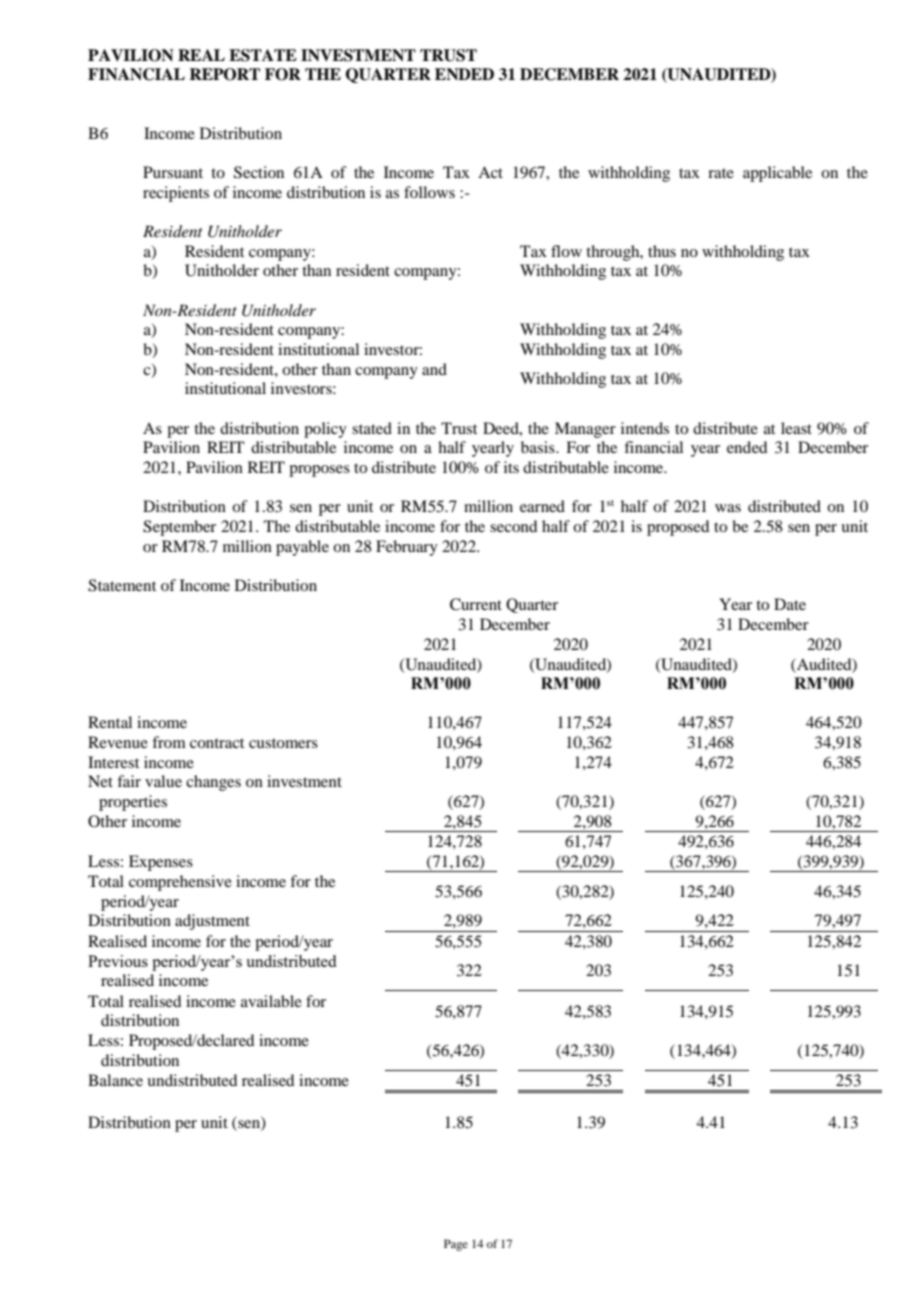  Describe the element at coordinates (224, 74) in the image. I see `REPORT` at that location.
